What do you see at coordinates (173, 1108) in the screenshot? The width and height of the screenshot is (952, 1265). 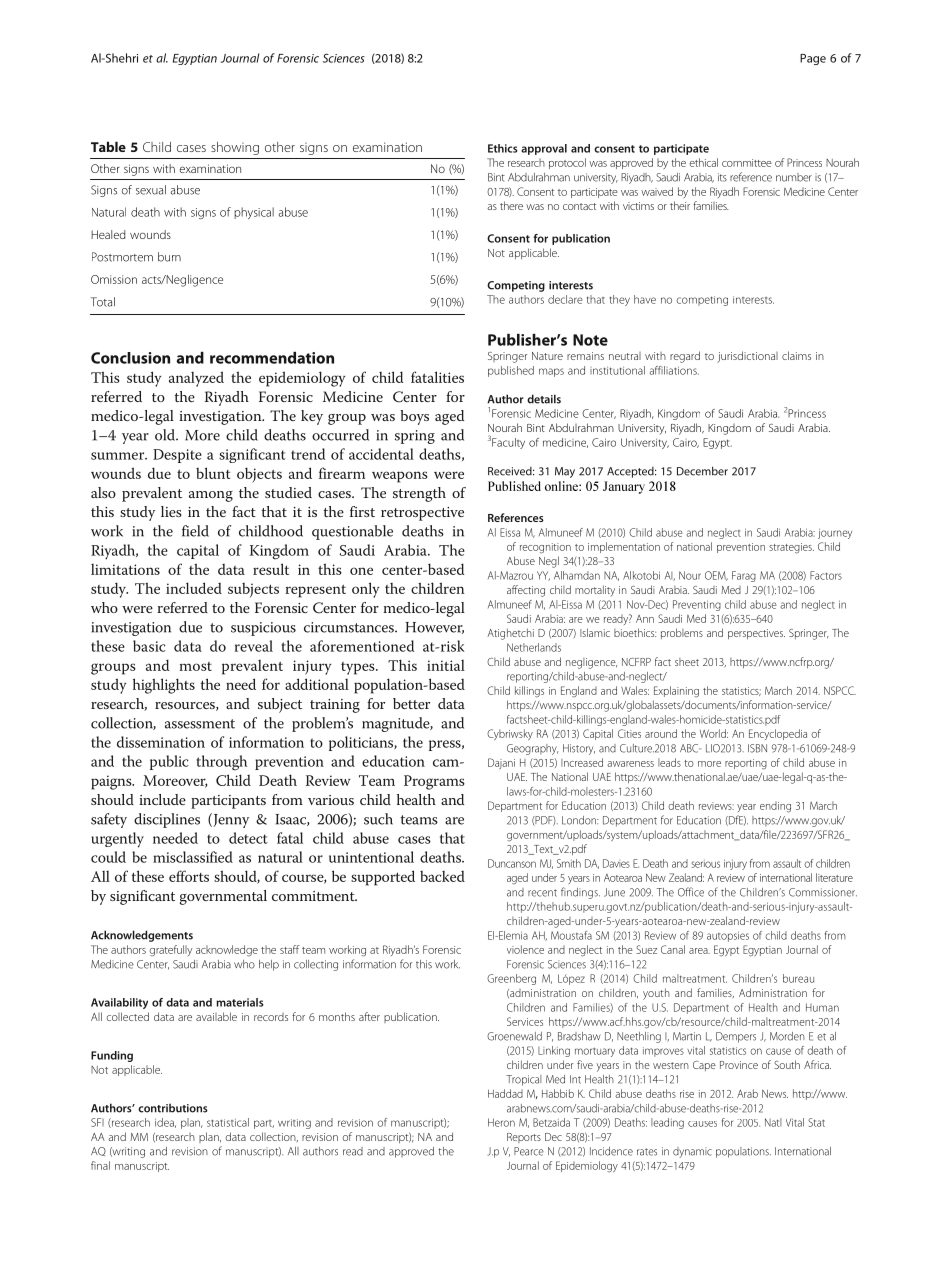 I see `contributions` at bounding box center [173, 1108].
